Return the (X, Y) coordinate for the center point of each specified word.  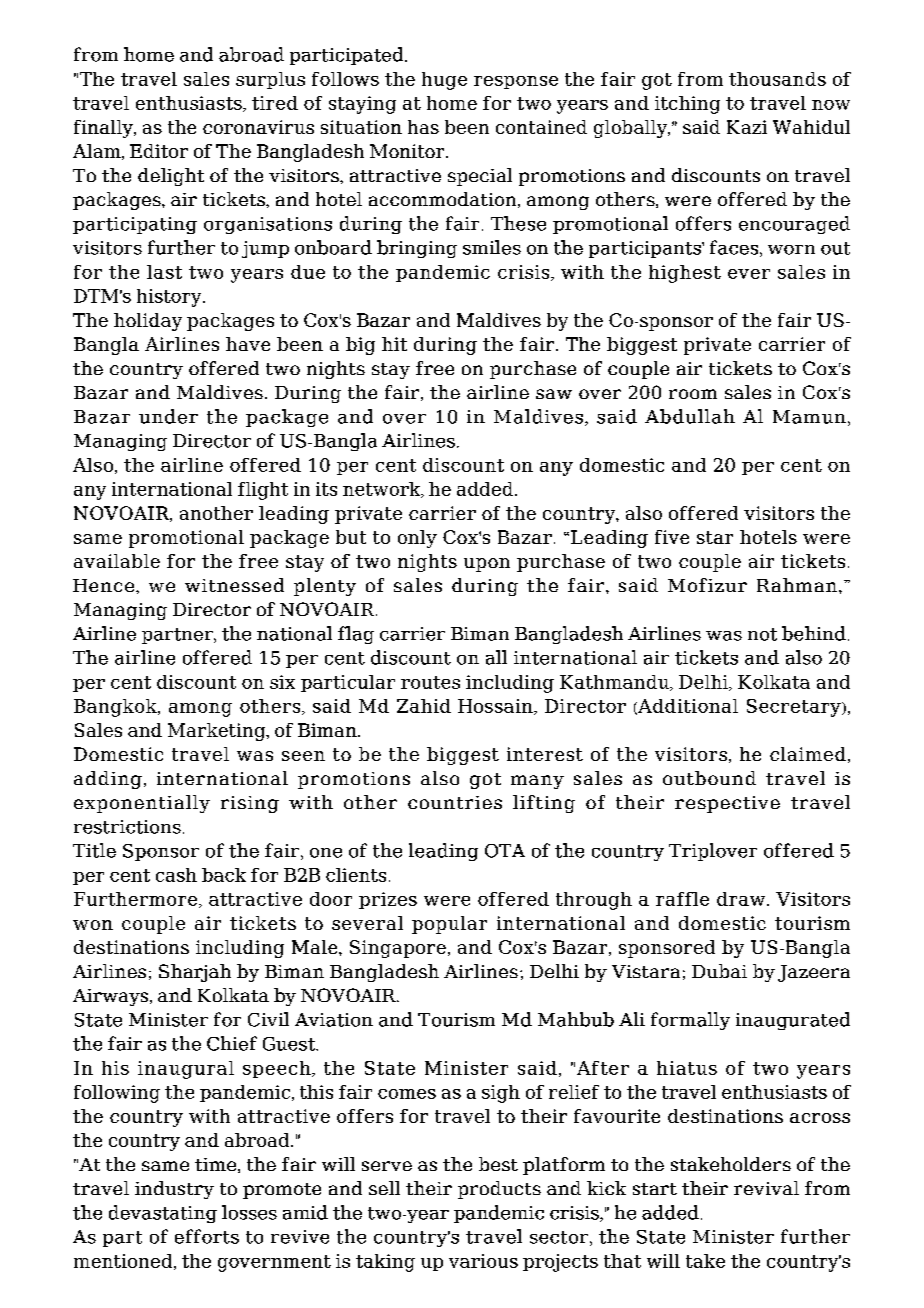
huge (444, 81)
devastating (163, 1214)
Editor (159, 151)
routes (430, 682)
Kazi (747, 127)
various (483, 1261)
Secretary (795, 708)
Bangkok (116, 708)
